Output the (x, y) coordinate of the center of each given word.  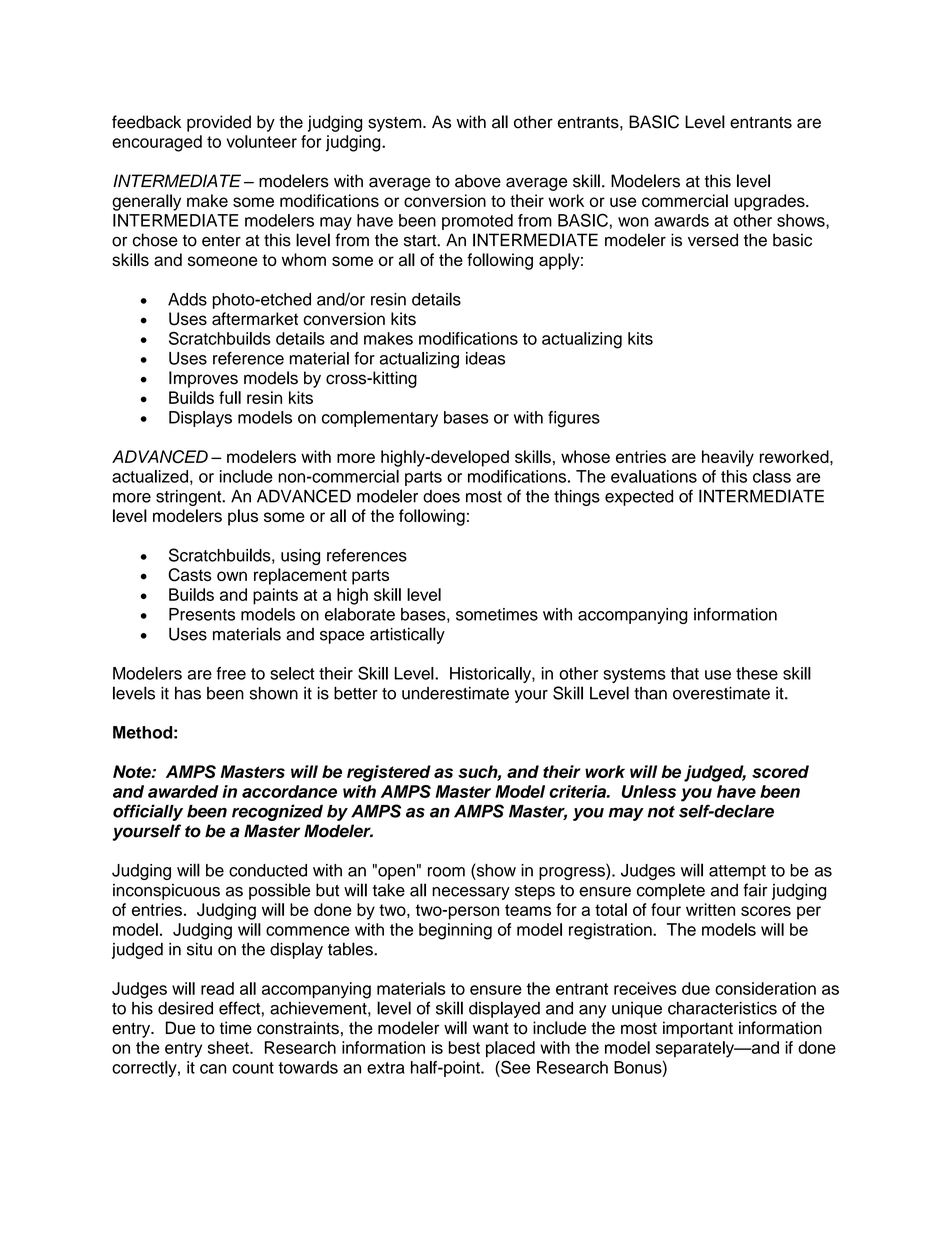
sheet (229, 1047)
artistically (407, 635)
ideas (485, 358)
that (685, 673)
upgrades (770, 202)
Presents (202, 614)
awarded (183, 791)
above (478, 181)
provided (219, 123)
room (446, 872)
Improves (203, 379)
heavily (728, 458)
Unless (649, 791)
